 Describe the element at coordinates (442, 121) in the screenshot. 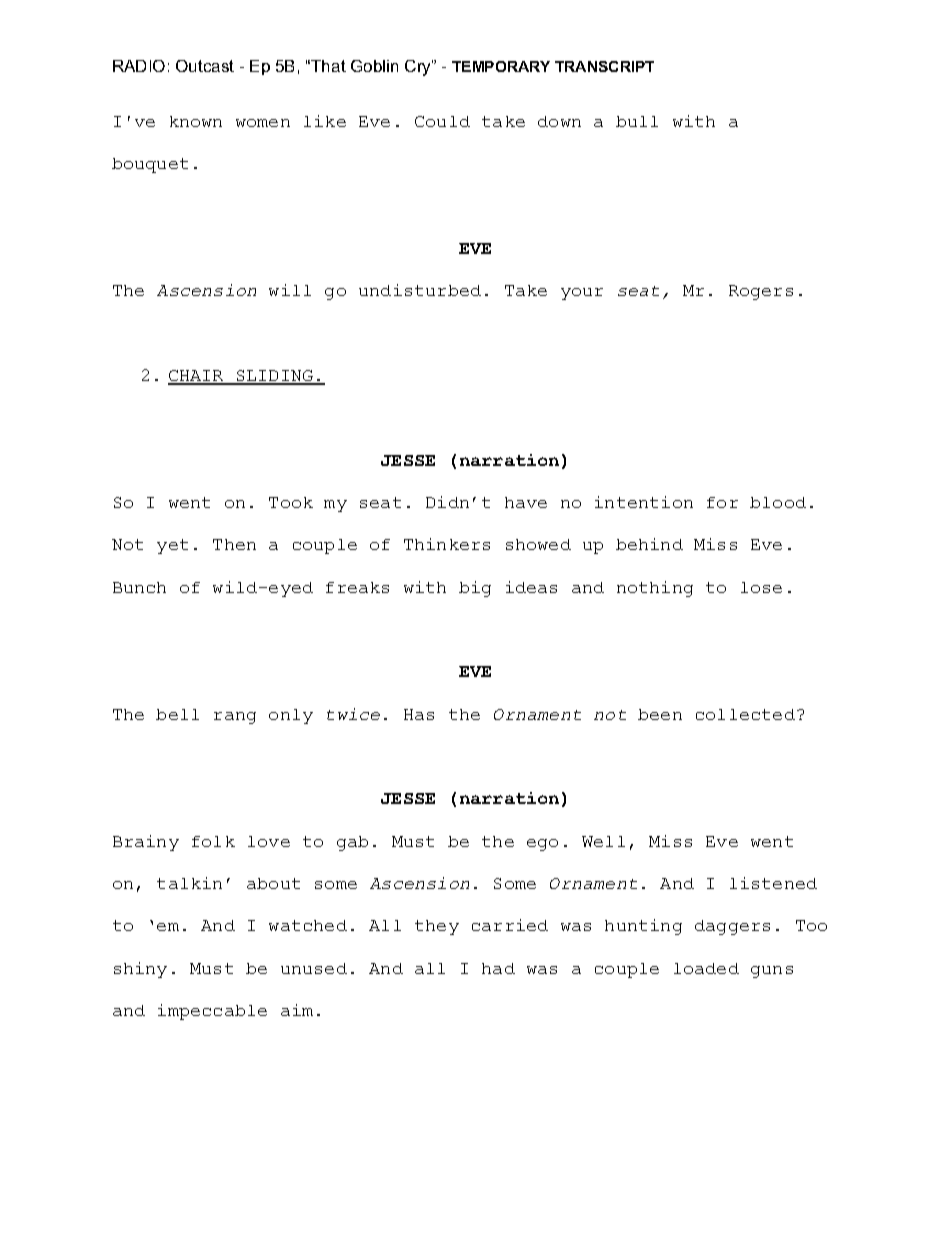

I see `Could` at that location.
